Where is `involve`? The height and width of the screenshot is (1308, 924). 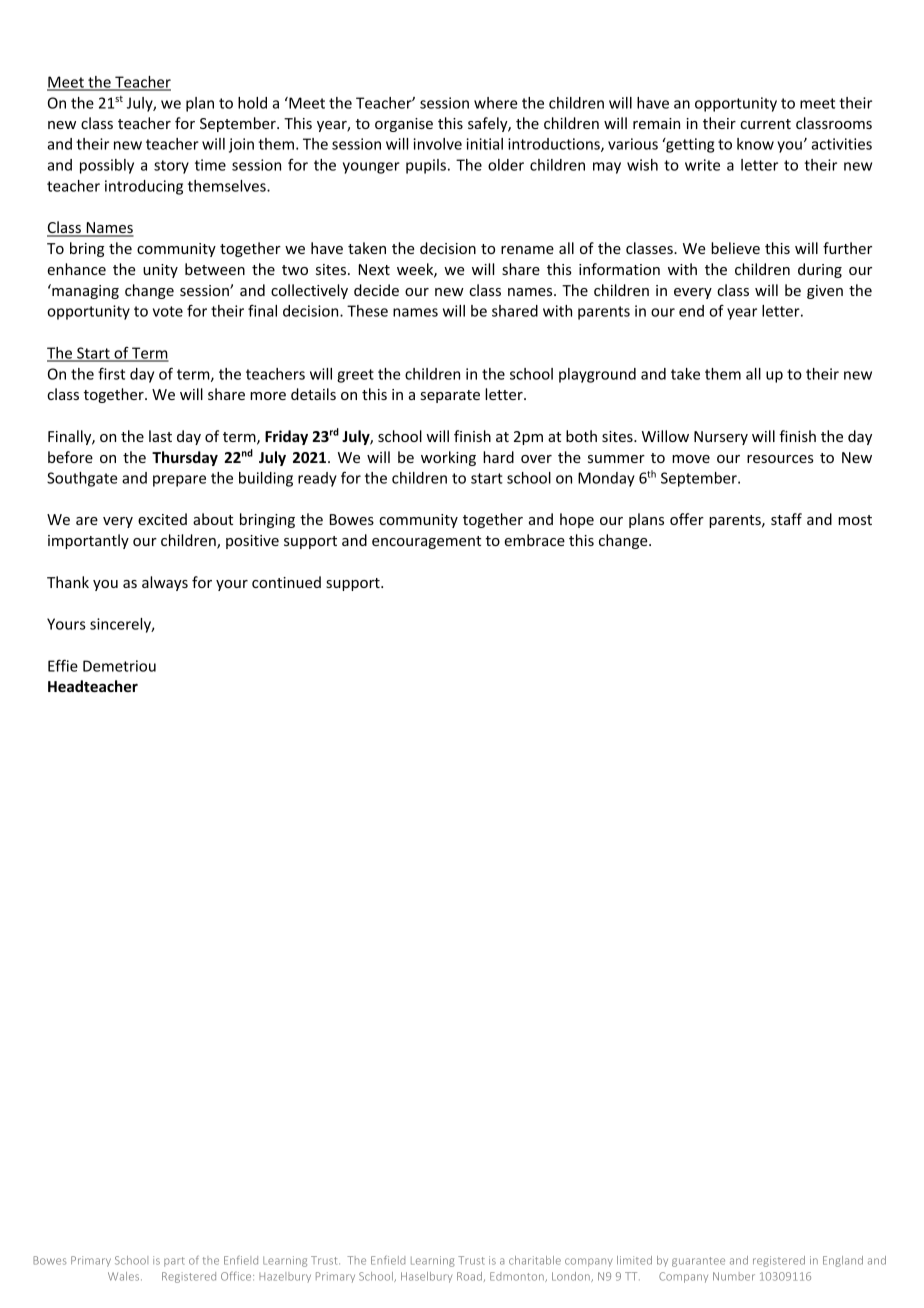 involve is located at coordinates (437, 144).
